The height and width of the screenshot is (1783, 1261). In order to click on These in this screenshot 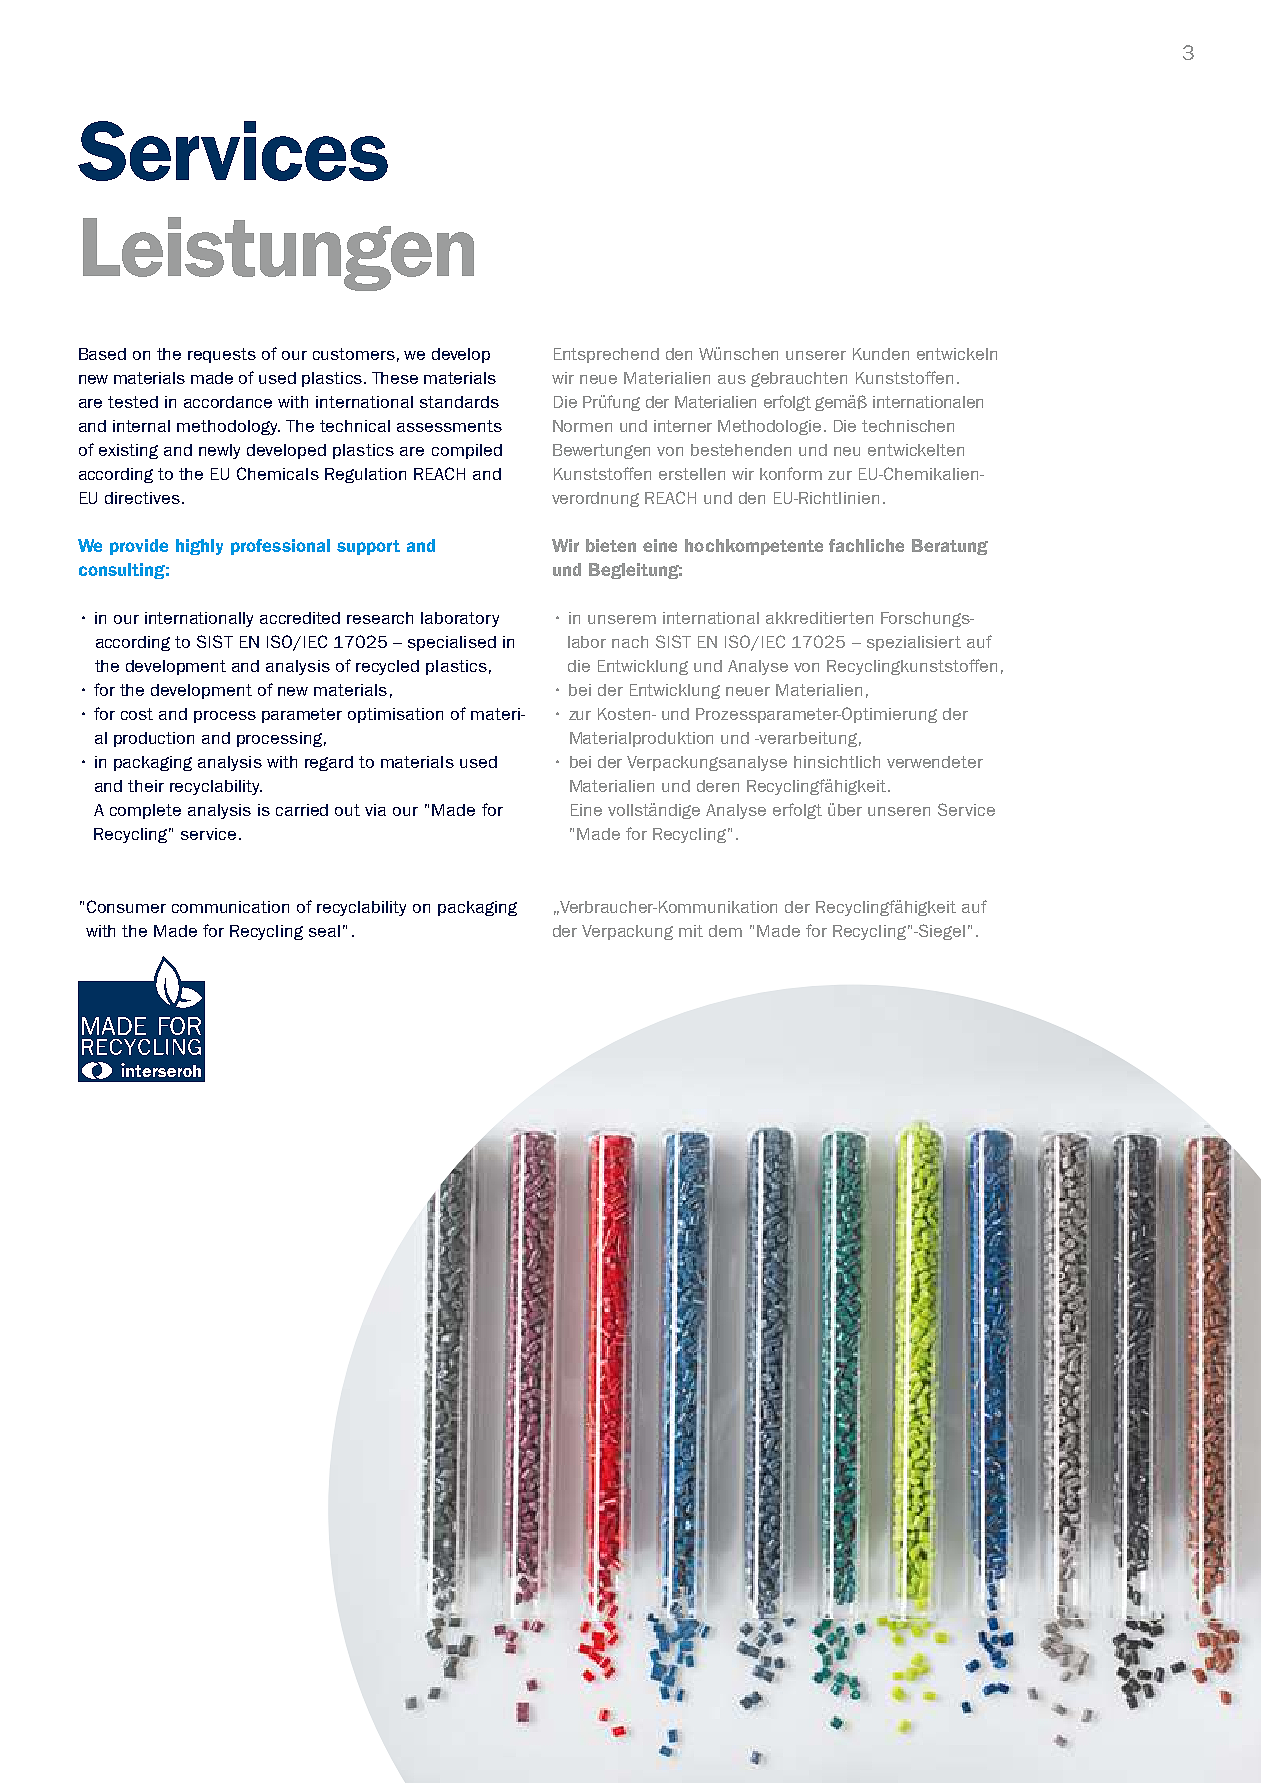, I will do `click(395, 378)`.
